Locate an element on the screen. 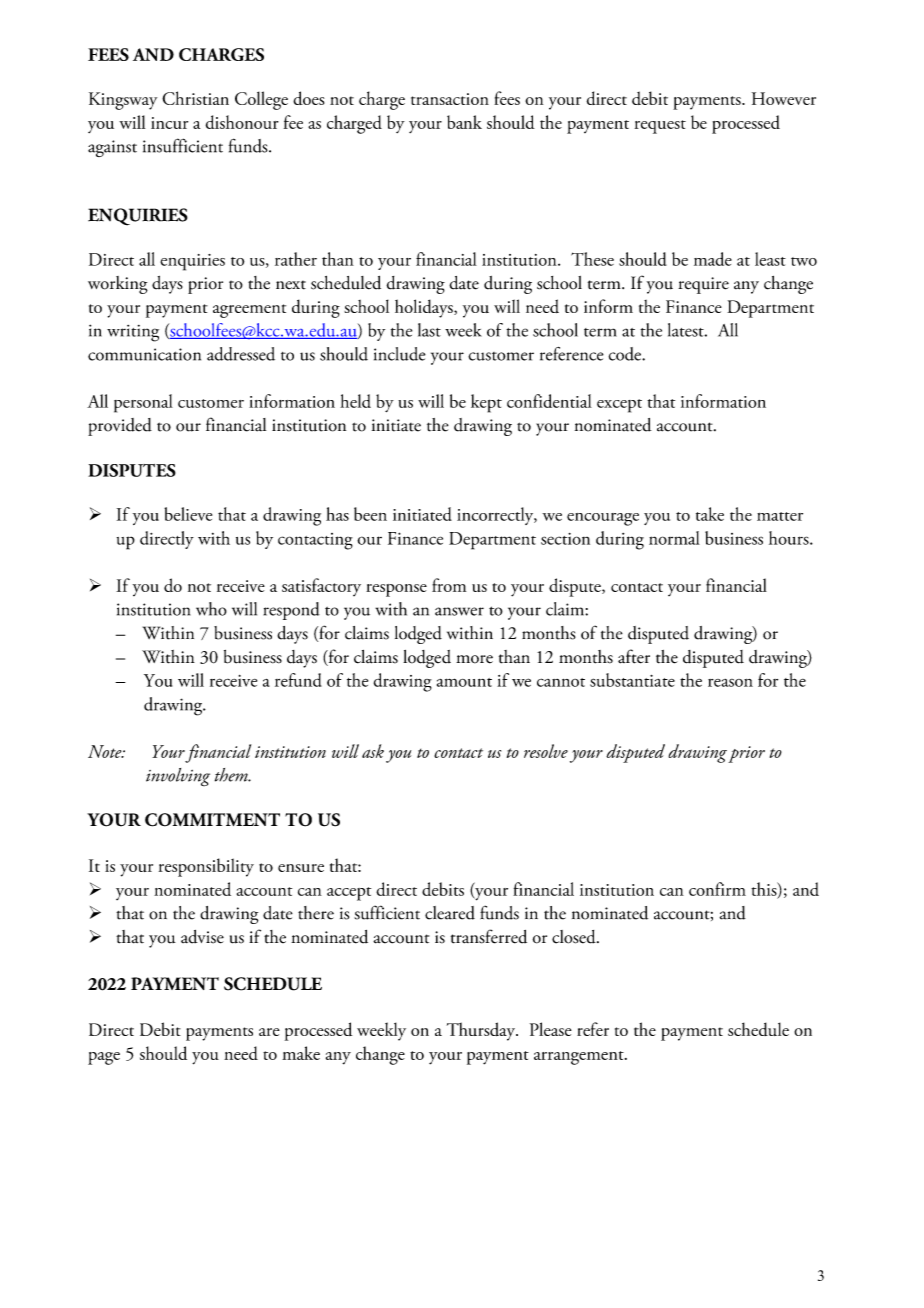 Image resolution: width=924 pixels, height=1308 pixels. bank is located at coordinates (464, 122).
